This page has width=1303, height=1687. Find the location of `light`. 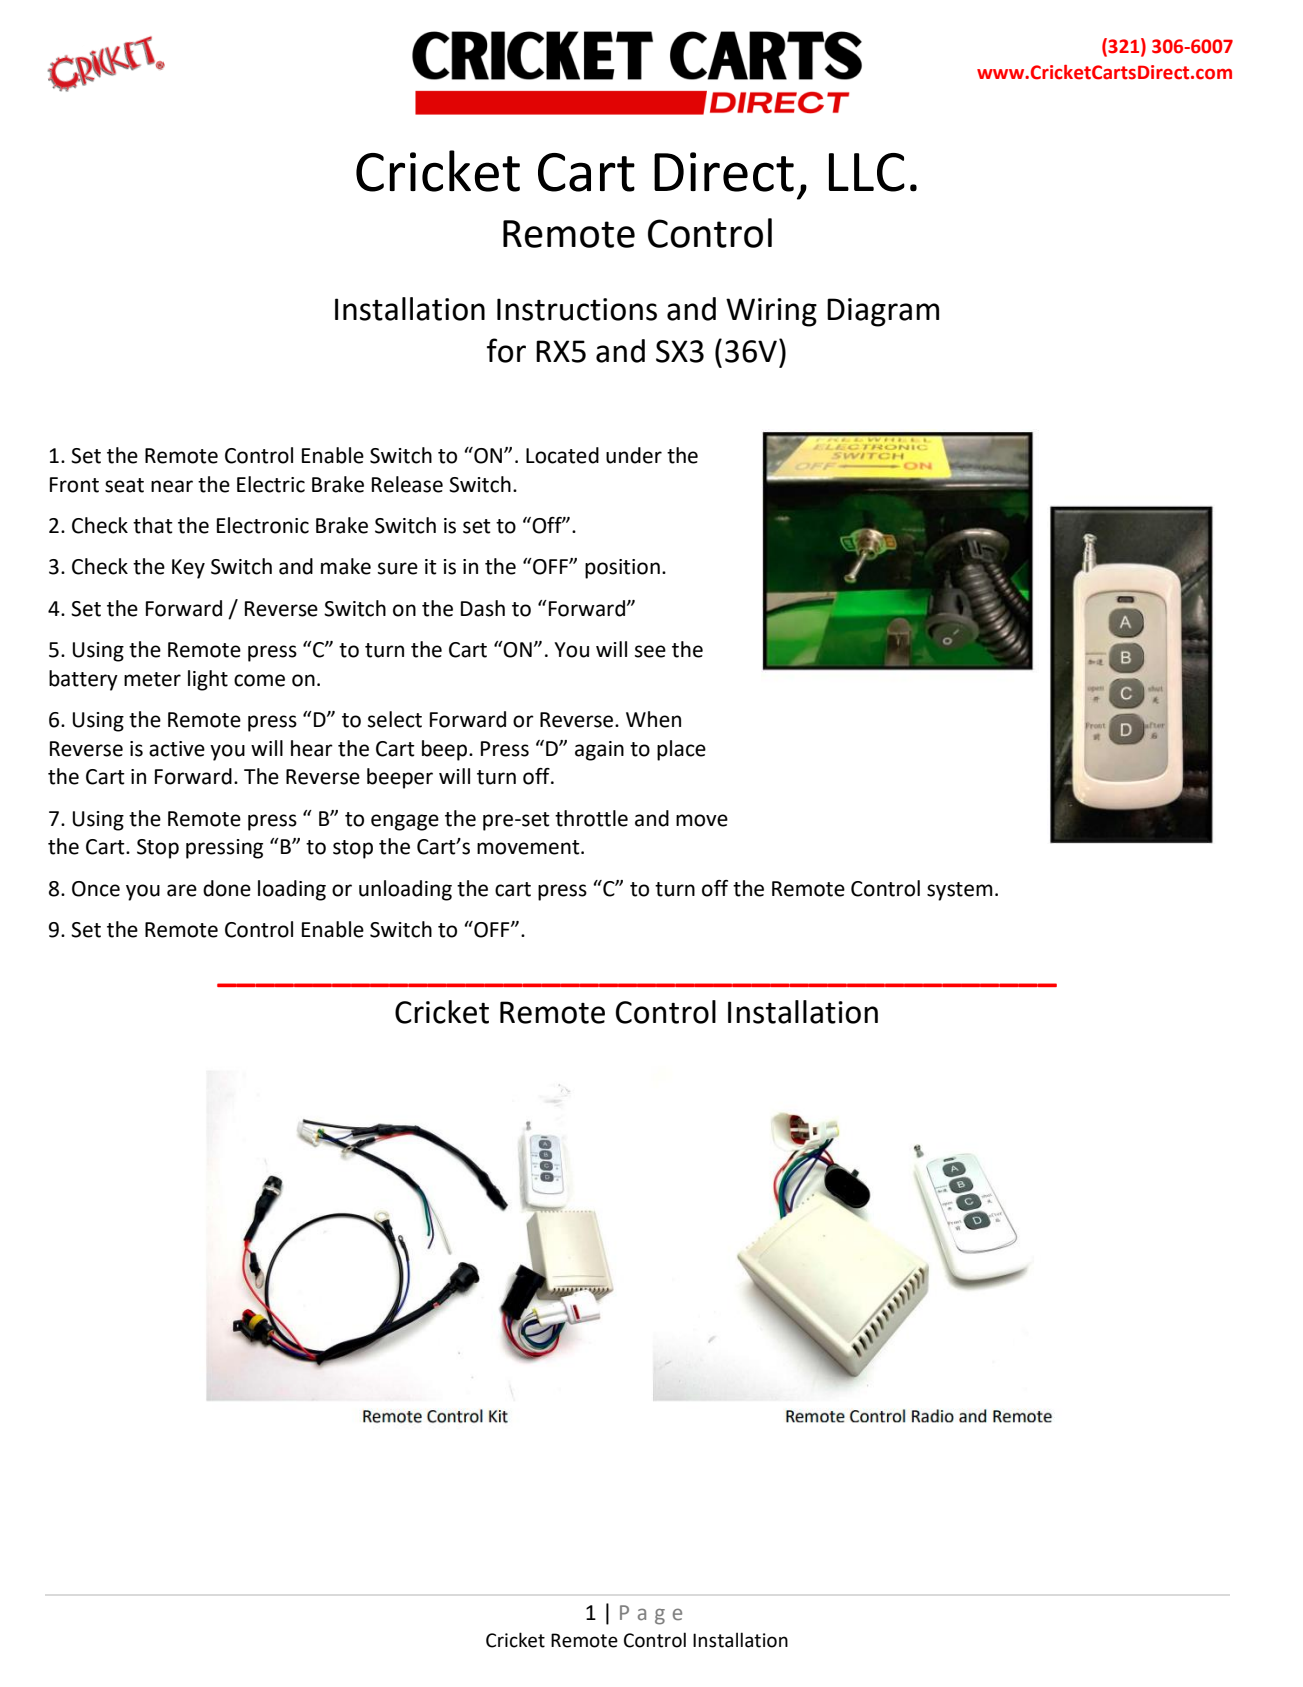

light is located at coordinates (208, 680).
